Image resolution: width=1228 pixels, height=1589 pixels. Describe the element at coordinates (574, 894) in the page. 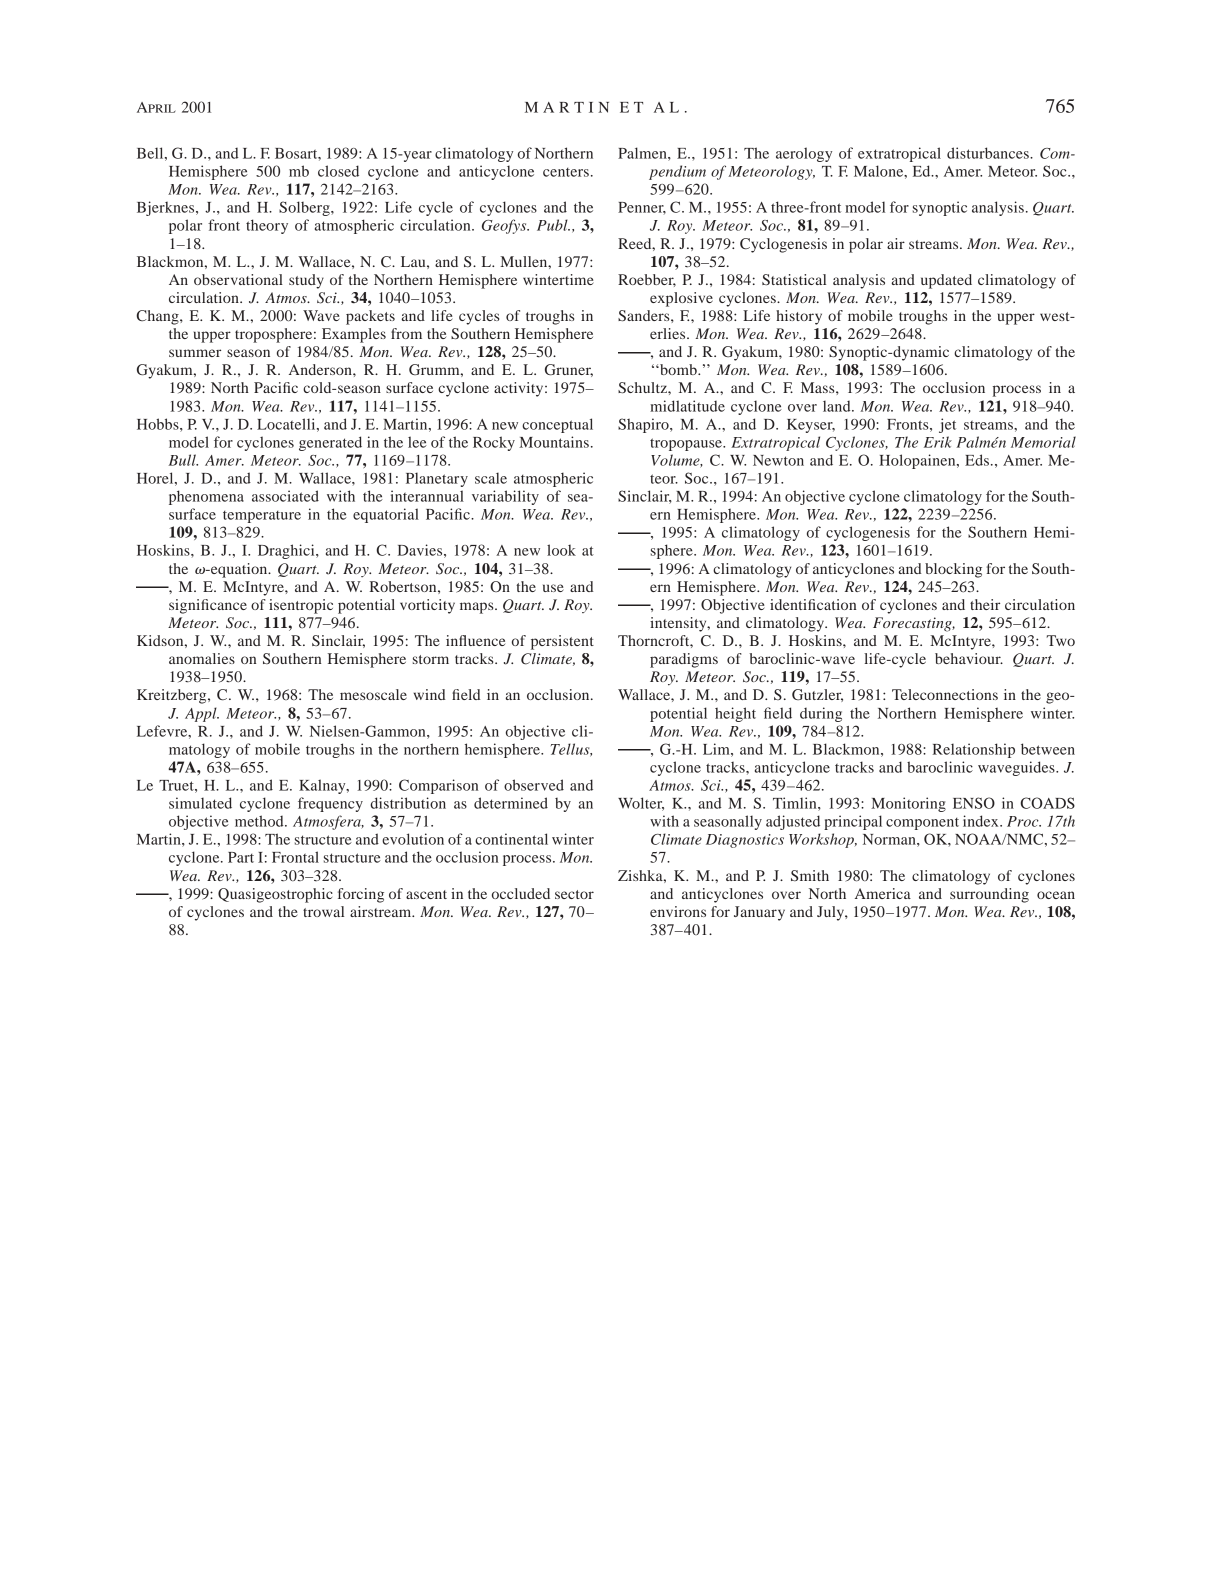

I see `sector` at that location.
